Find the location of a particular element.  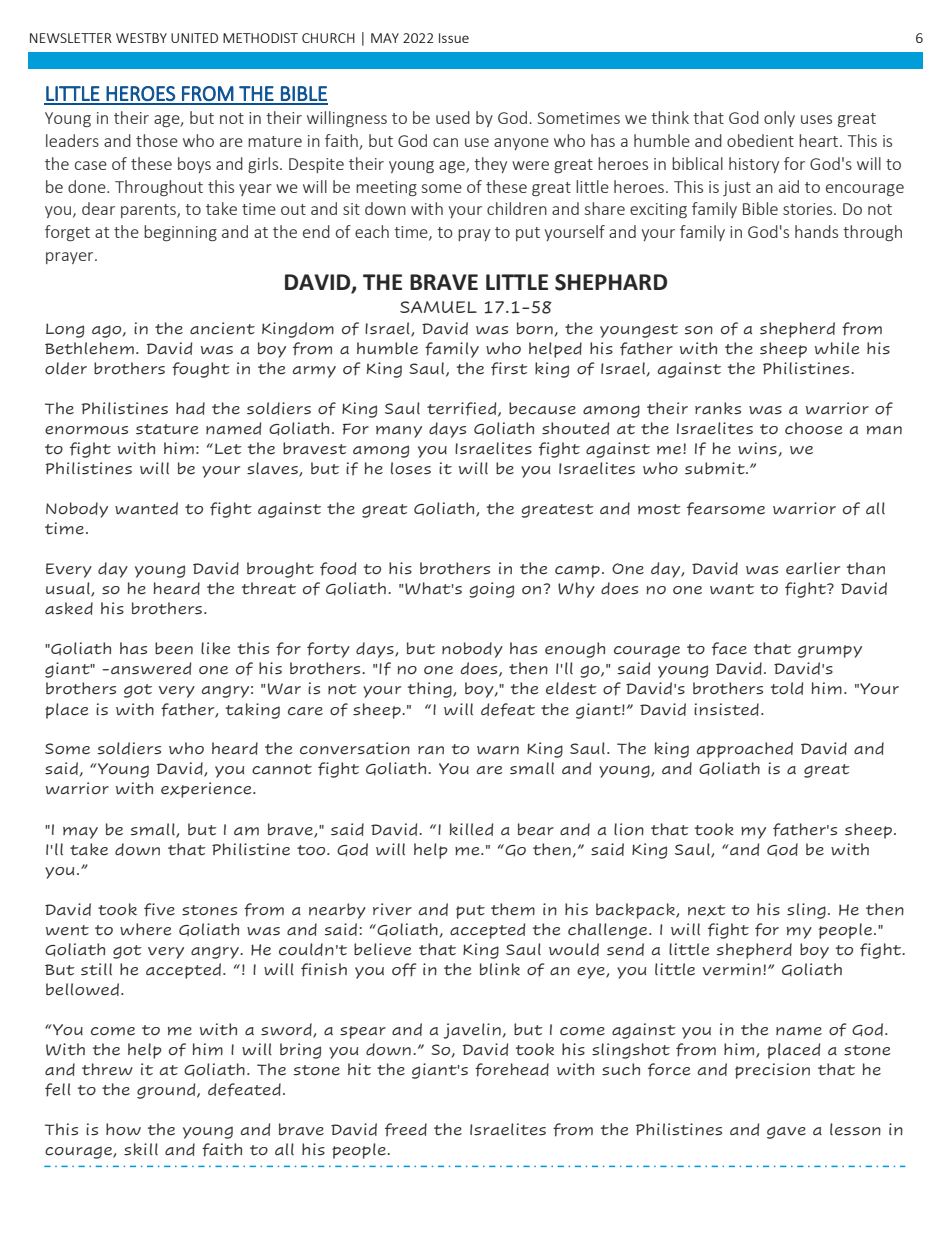

only is located at coordinates (779, 119).
